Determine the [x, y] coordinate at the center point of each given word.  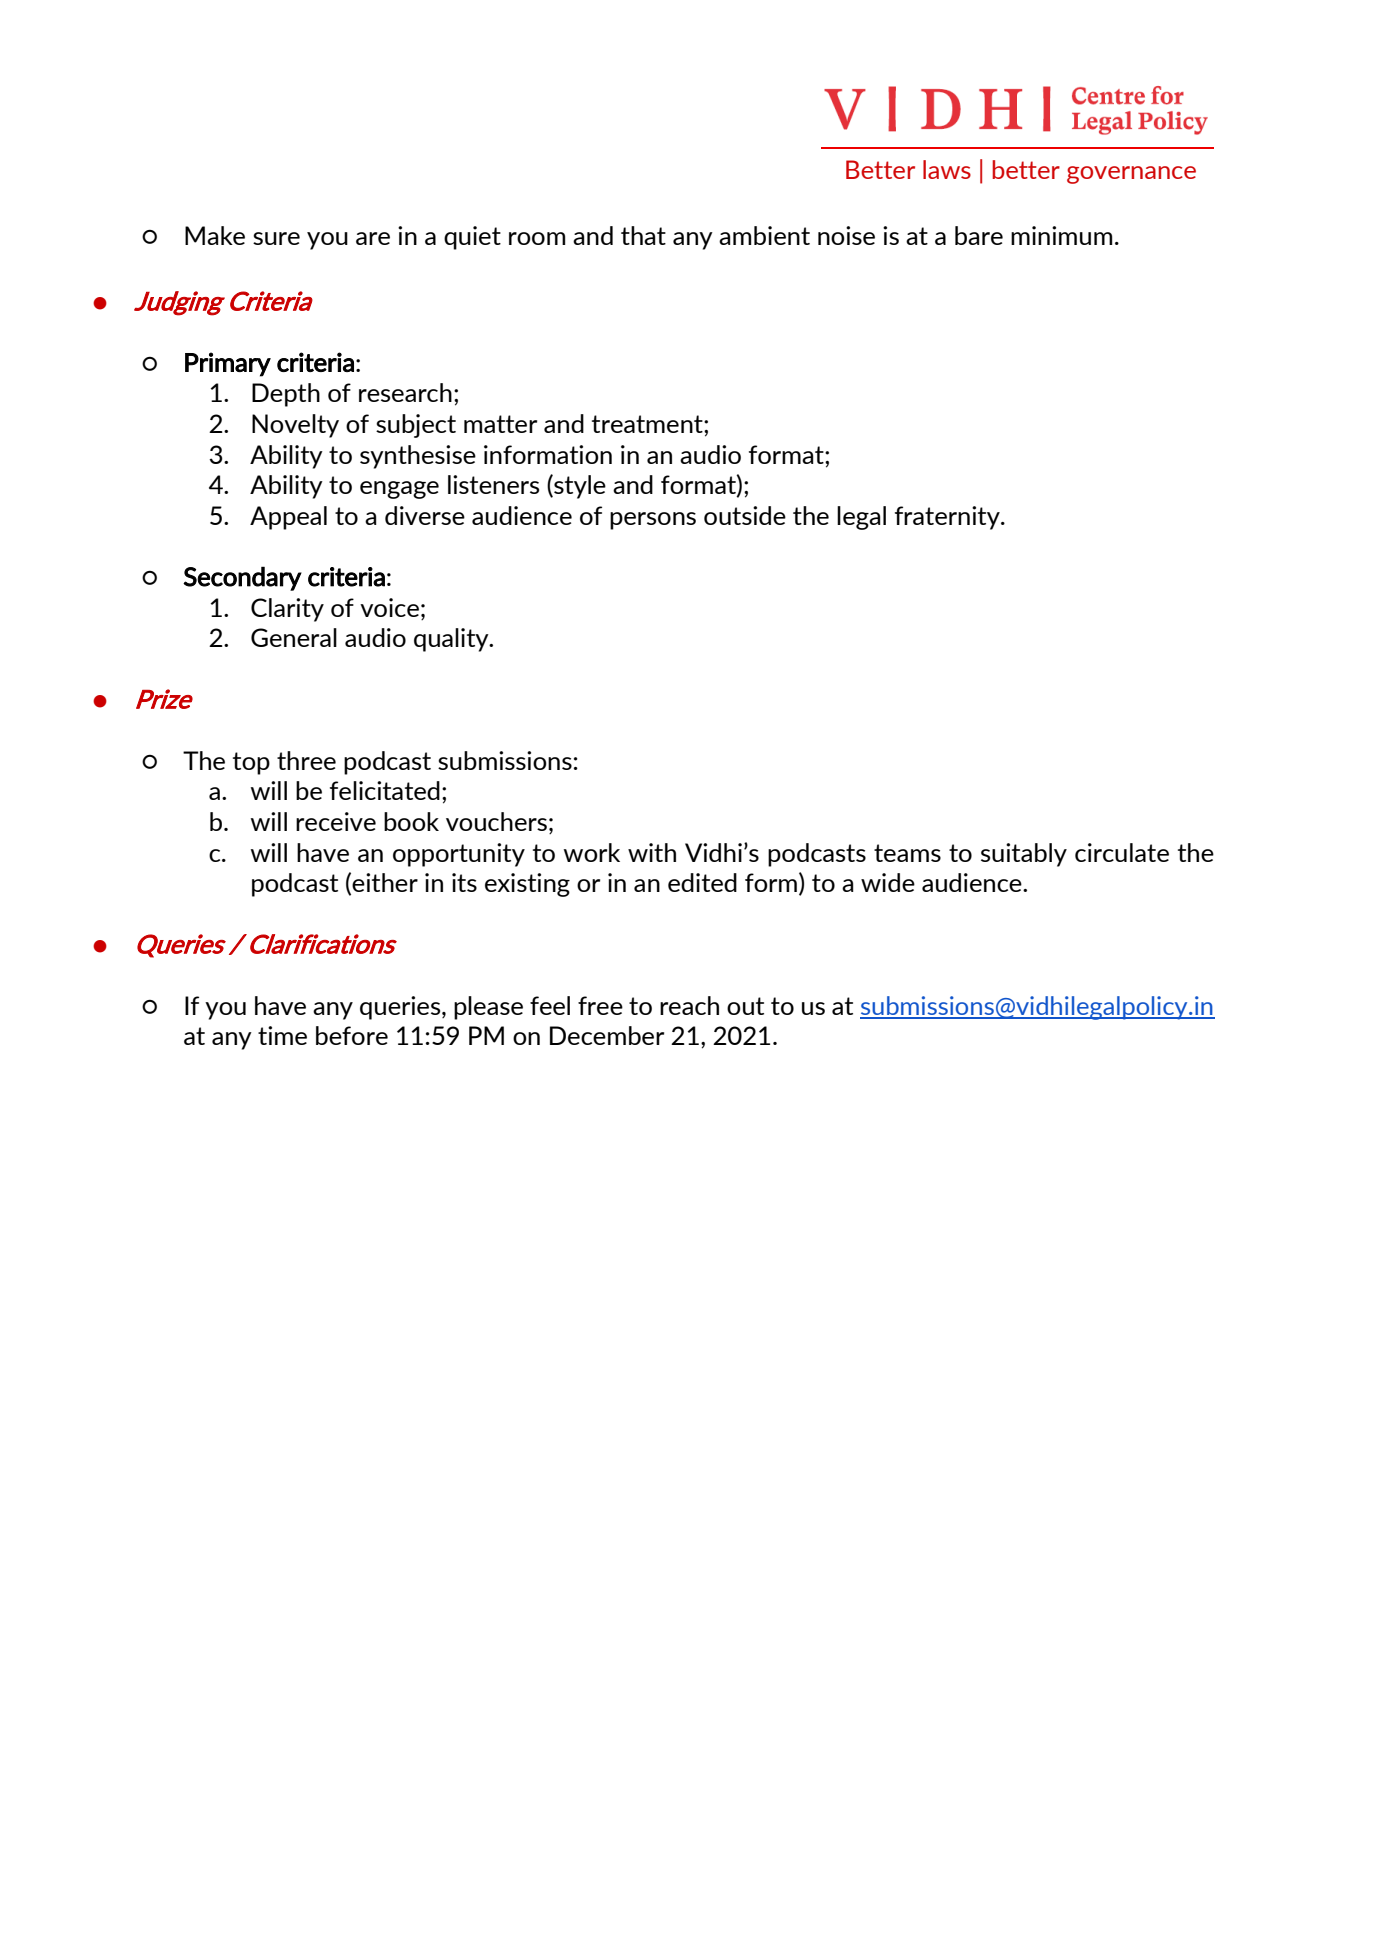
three [306, 760]
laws [947, 169]
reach [689, 1005]
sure [276, 238]
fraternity [948, 518]
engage [399, 490]
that [643, 235]
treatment [648, 424]
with [652, 852]
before [352, 1035]
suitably [1024, 855]
